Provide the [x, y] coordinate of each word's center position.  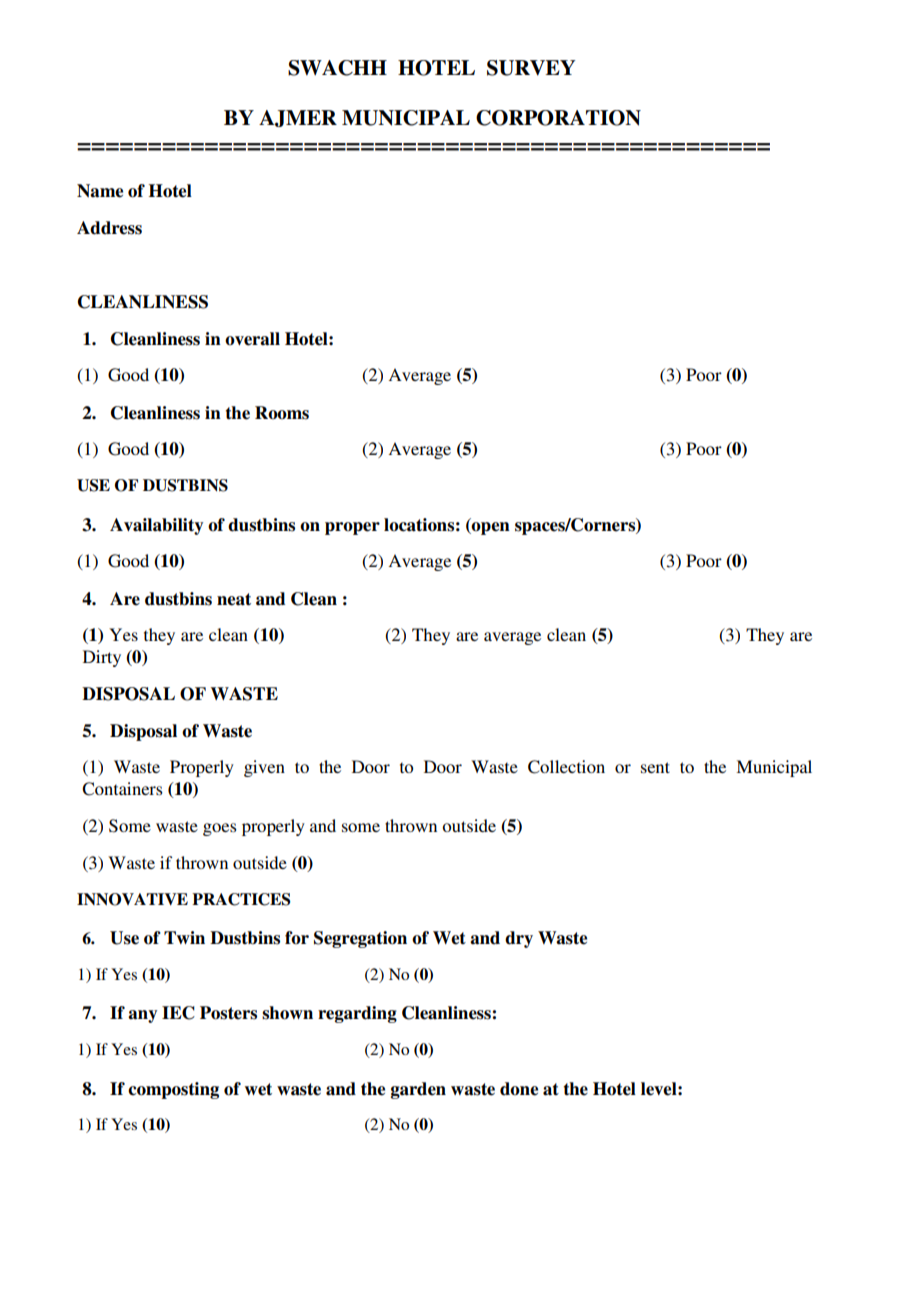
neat [234, 599]
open [490, 528]
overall [252, 339]
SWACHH [337, 68]
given [264, 768]
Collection [566, 767]
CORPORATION [558, 118]
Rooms [282, 413]
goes [220, 829]
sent [655, 767]
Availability [156, 526]
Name [100, 191]
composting [173, 1090]
